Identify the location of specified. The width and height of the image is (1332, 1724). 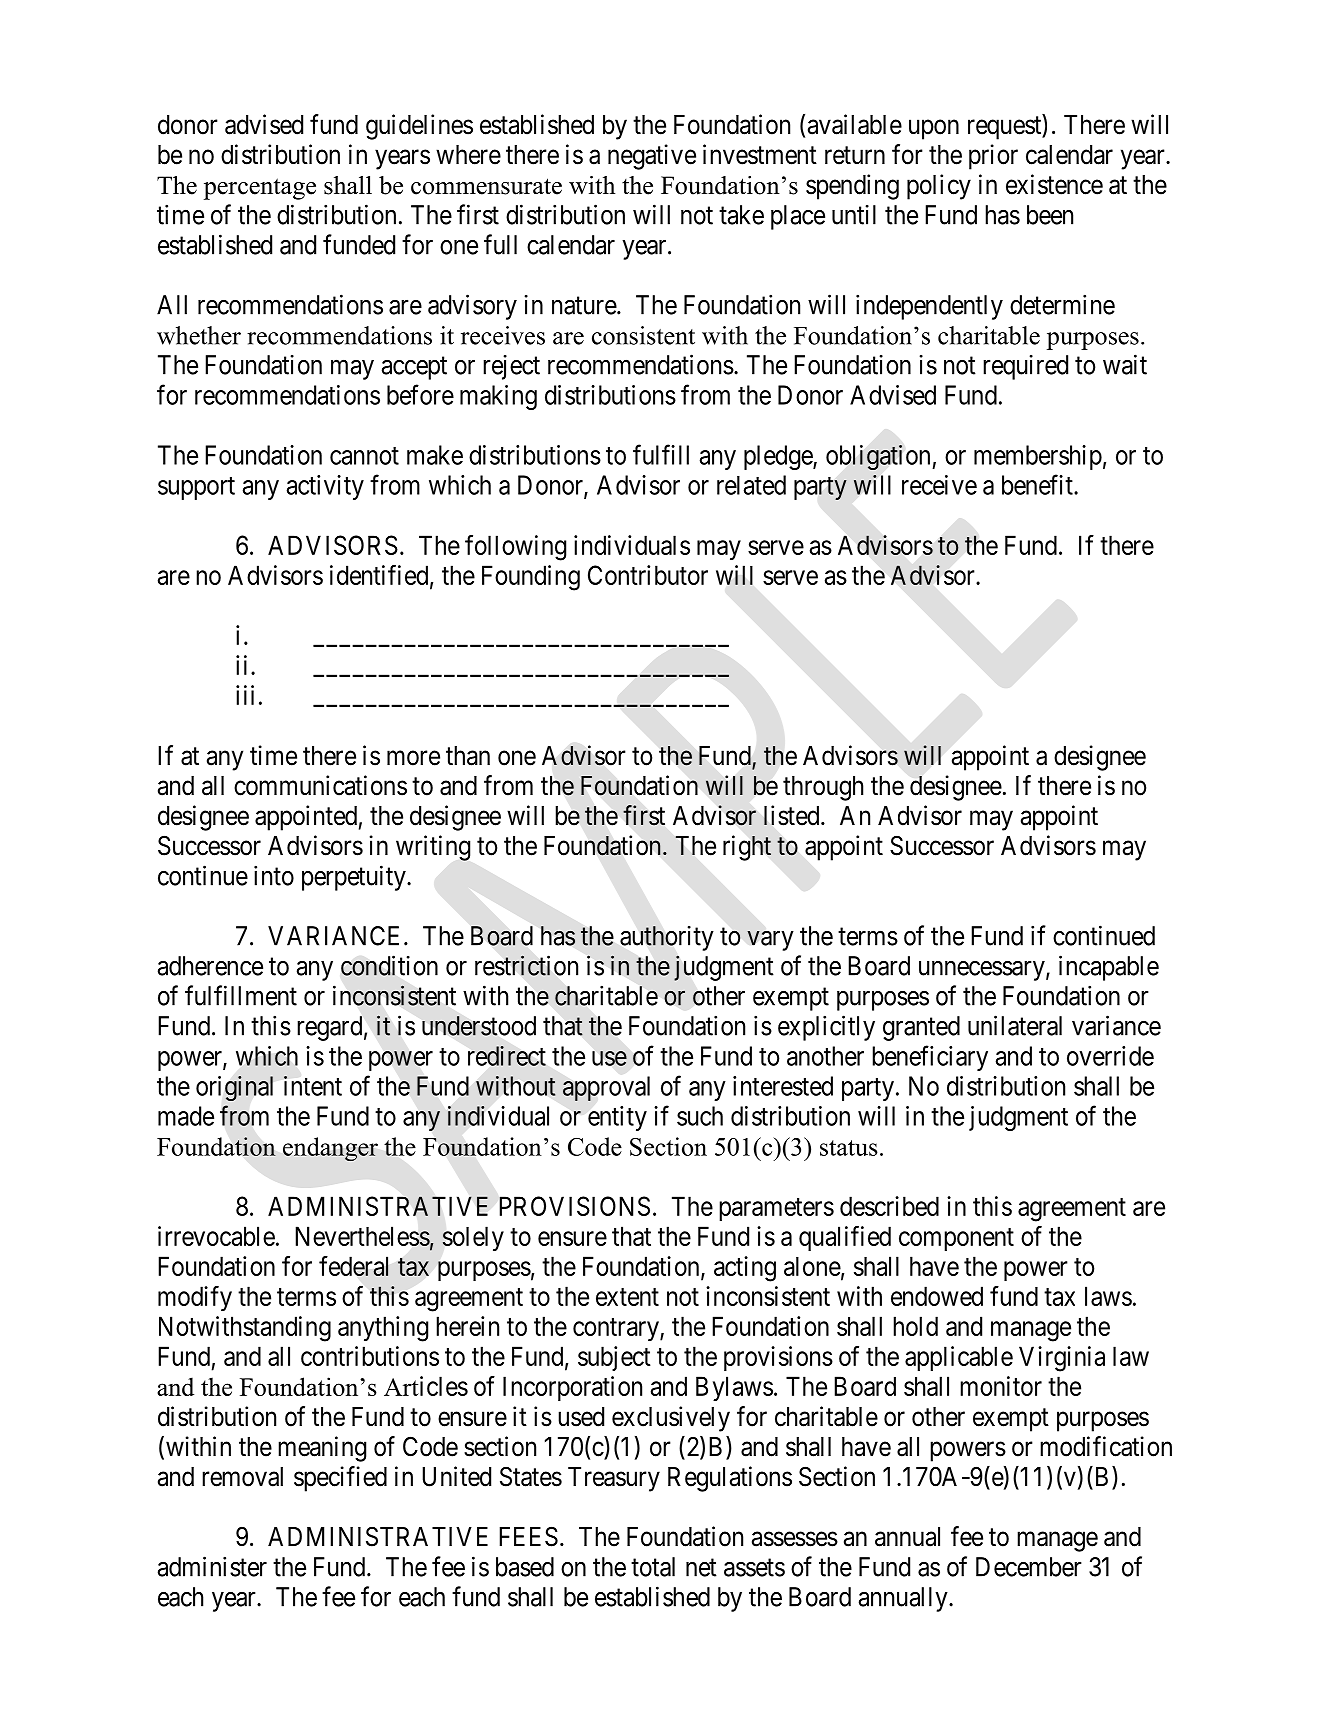
(340, 1479).
